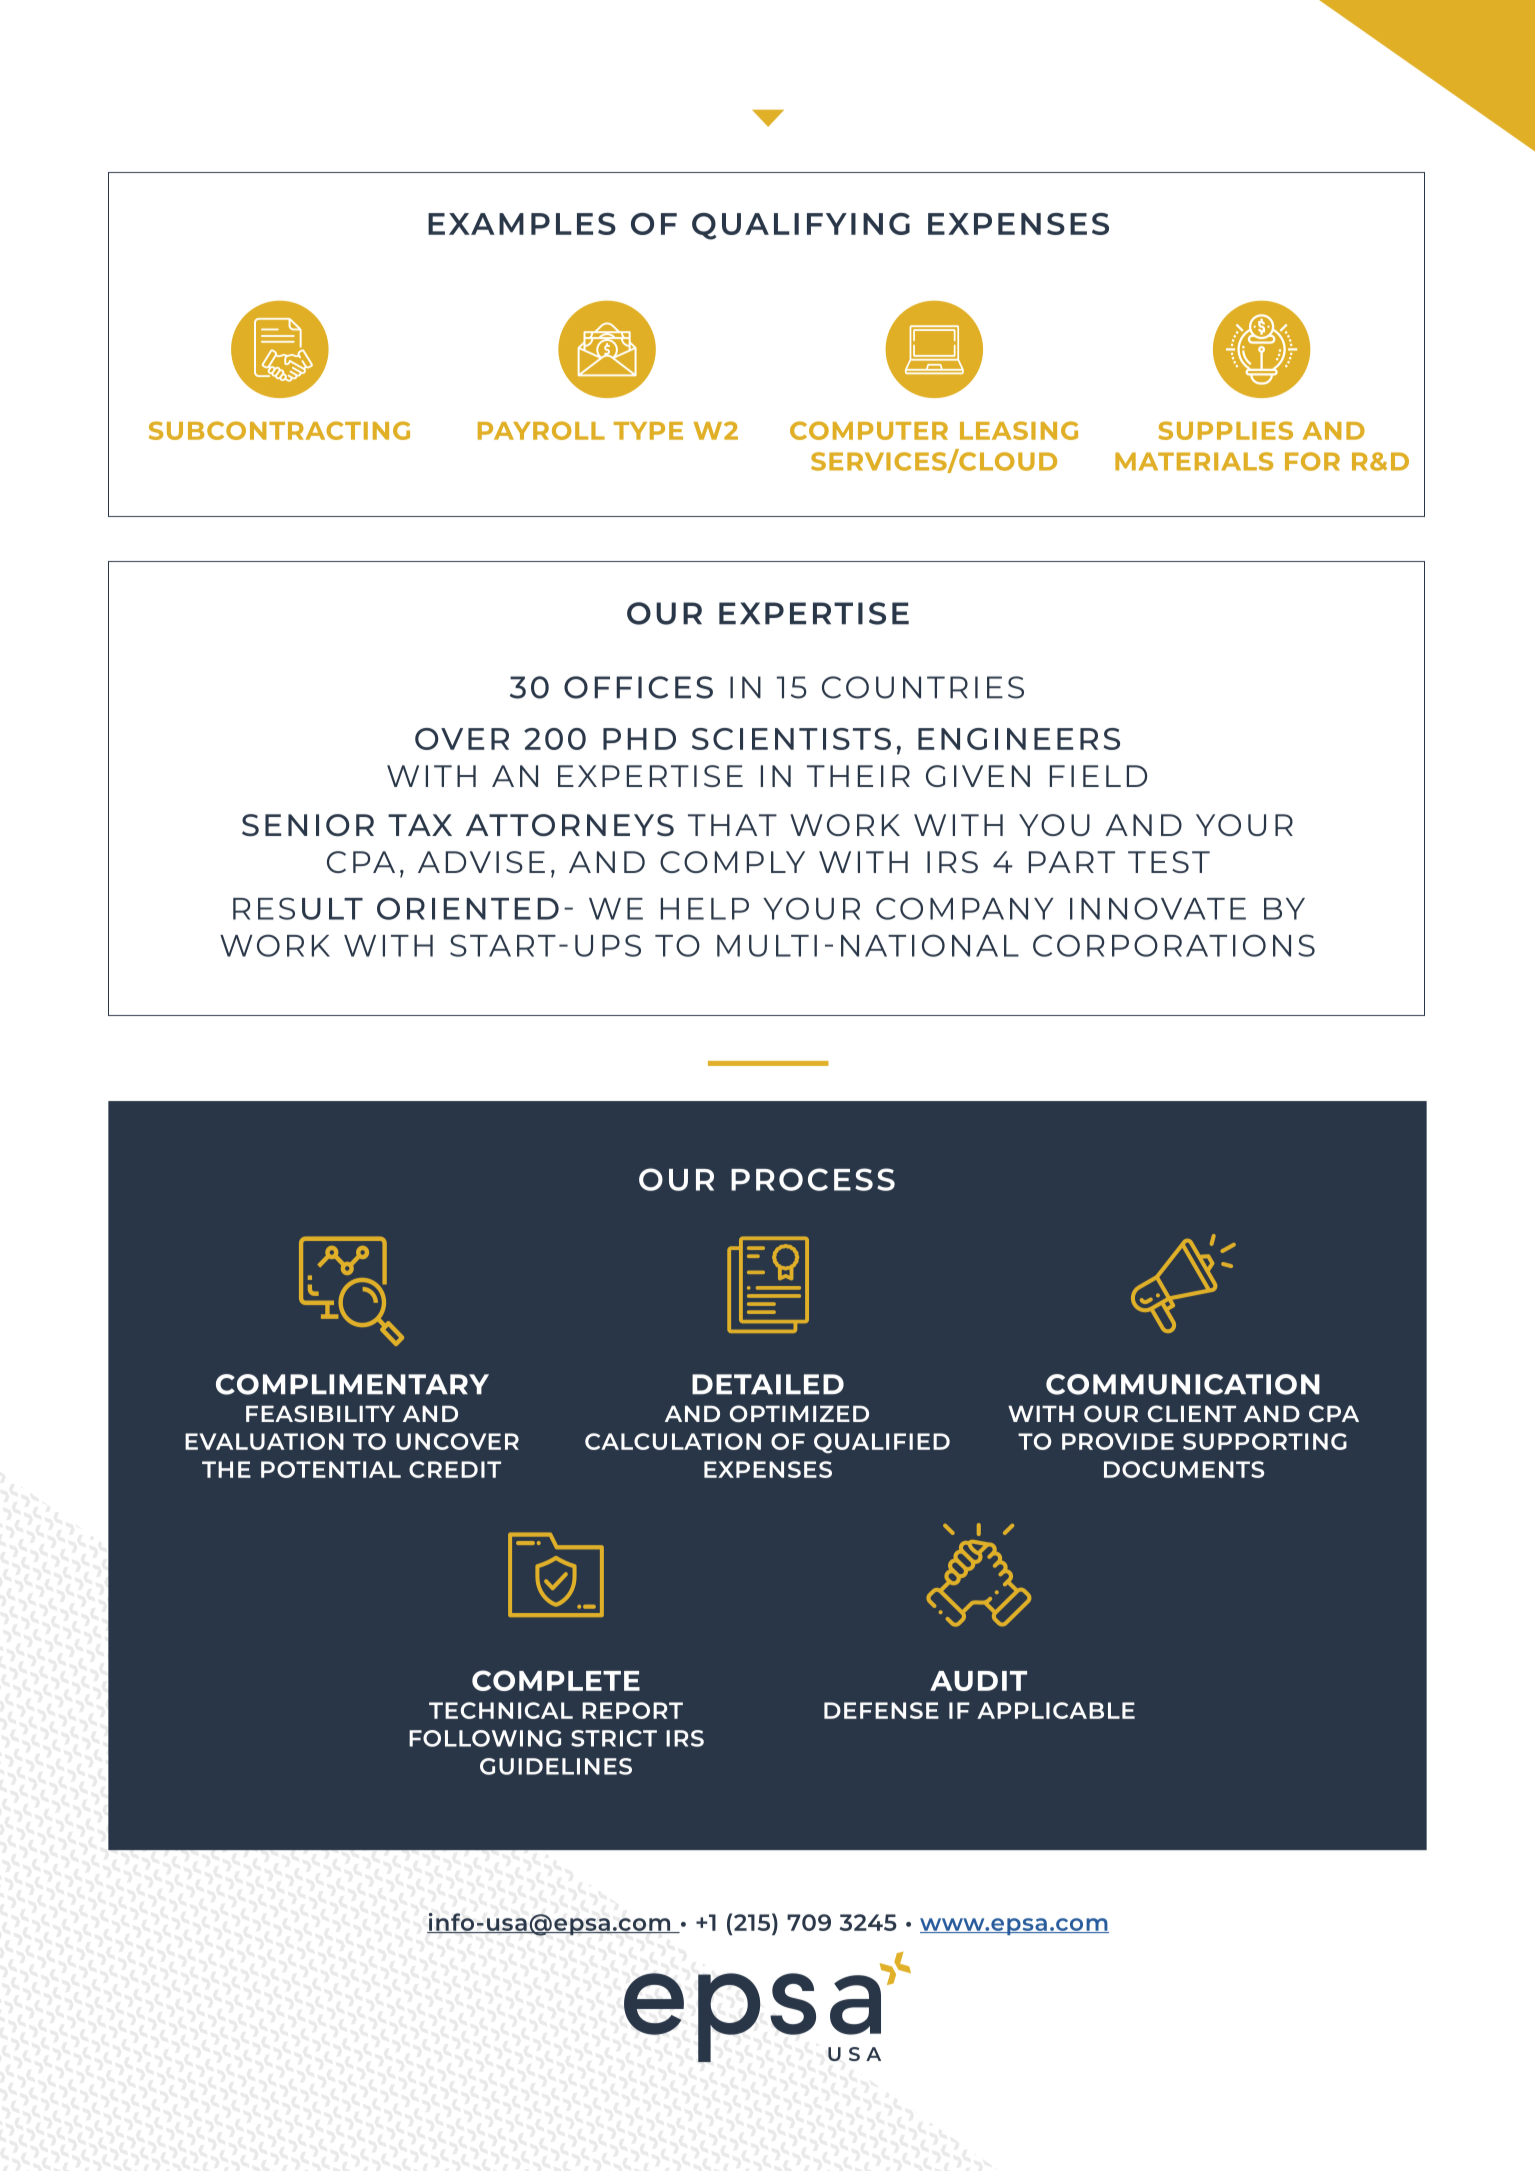  I want to click on SUPPLIES, so click(1225, 430).
